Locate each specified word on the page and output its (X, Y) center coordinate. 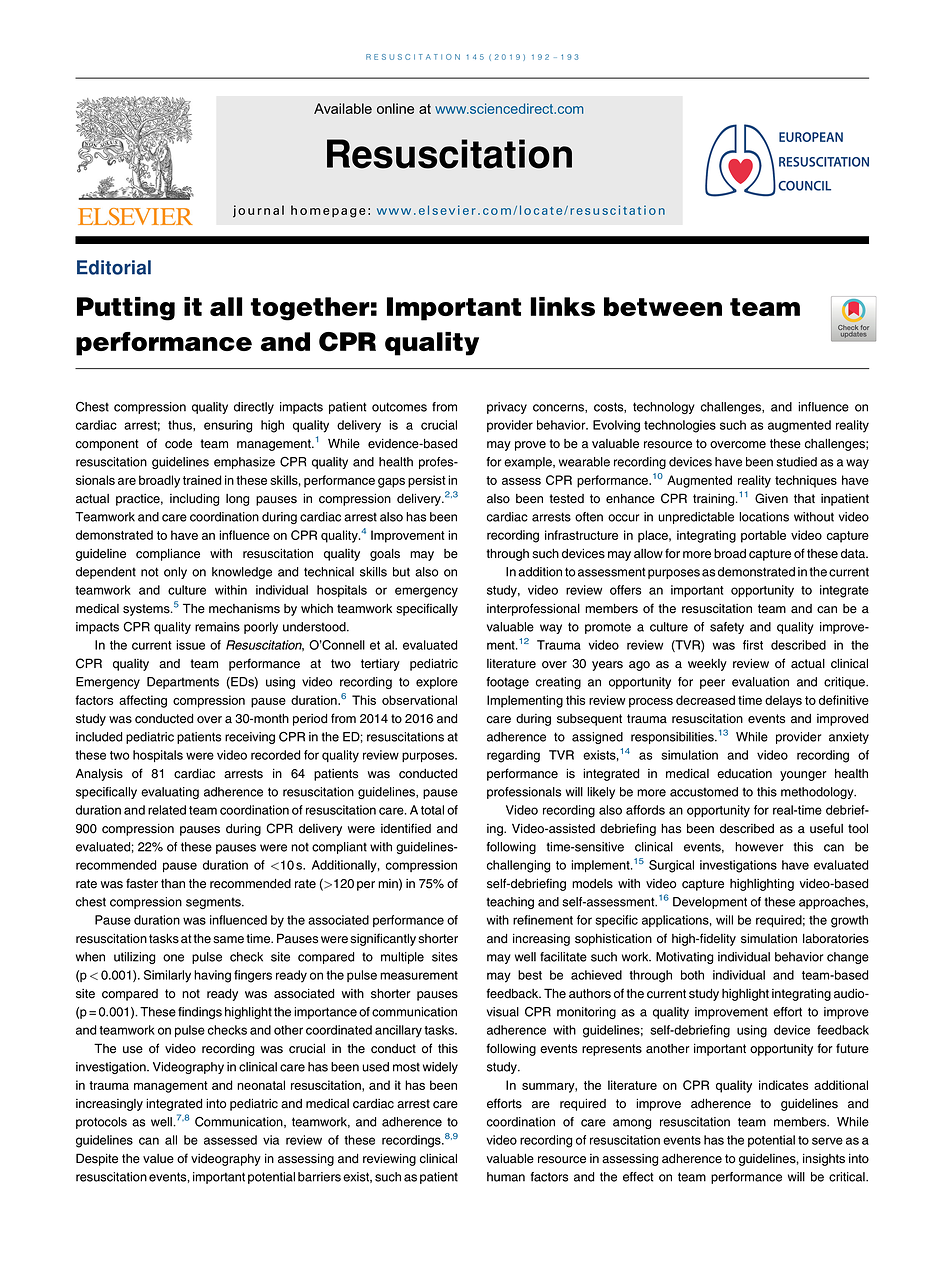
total (432, 810)
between (663, 306)
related (167, 810)
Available (343, 108)
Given (771, 498)
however (759, 847)
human (506, 1177)
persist (427, 481)
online (395, 108)
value (158, 1159)
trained (202, 480)
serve (827, 1141)
